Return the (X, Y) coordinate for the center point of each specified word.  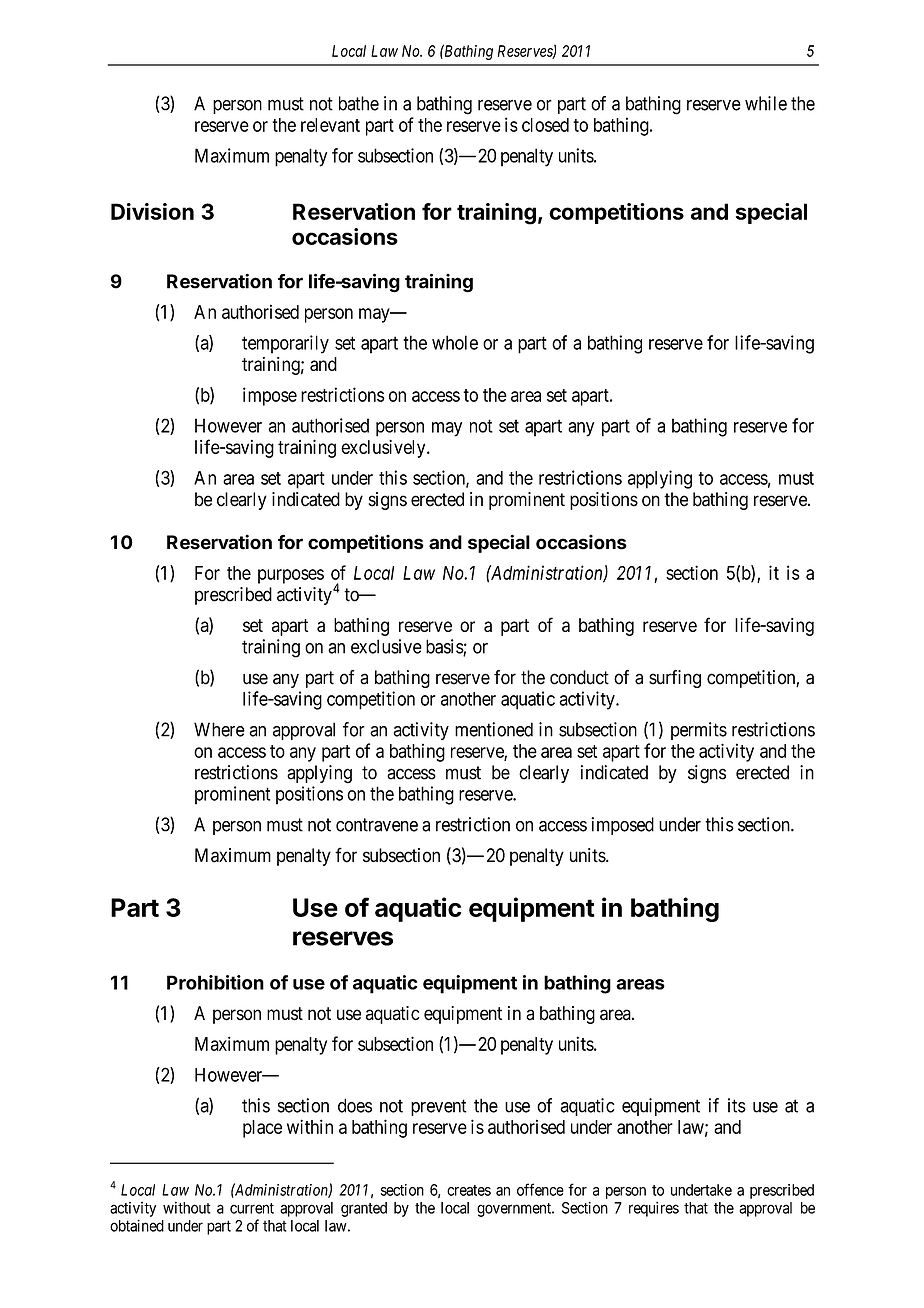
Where (219, 729)
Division (152, 211)
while (766, 103)
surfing (675, 679)
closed (545, 125)
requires (654, 1209)
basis (445, 647)
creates (469, 1190)
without (187, 1207)
